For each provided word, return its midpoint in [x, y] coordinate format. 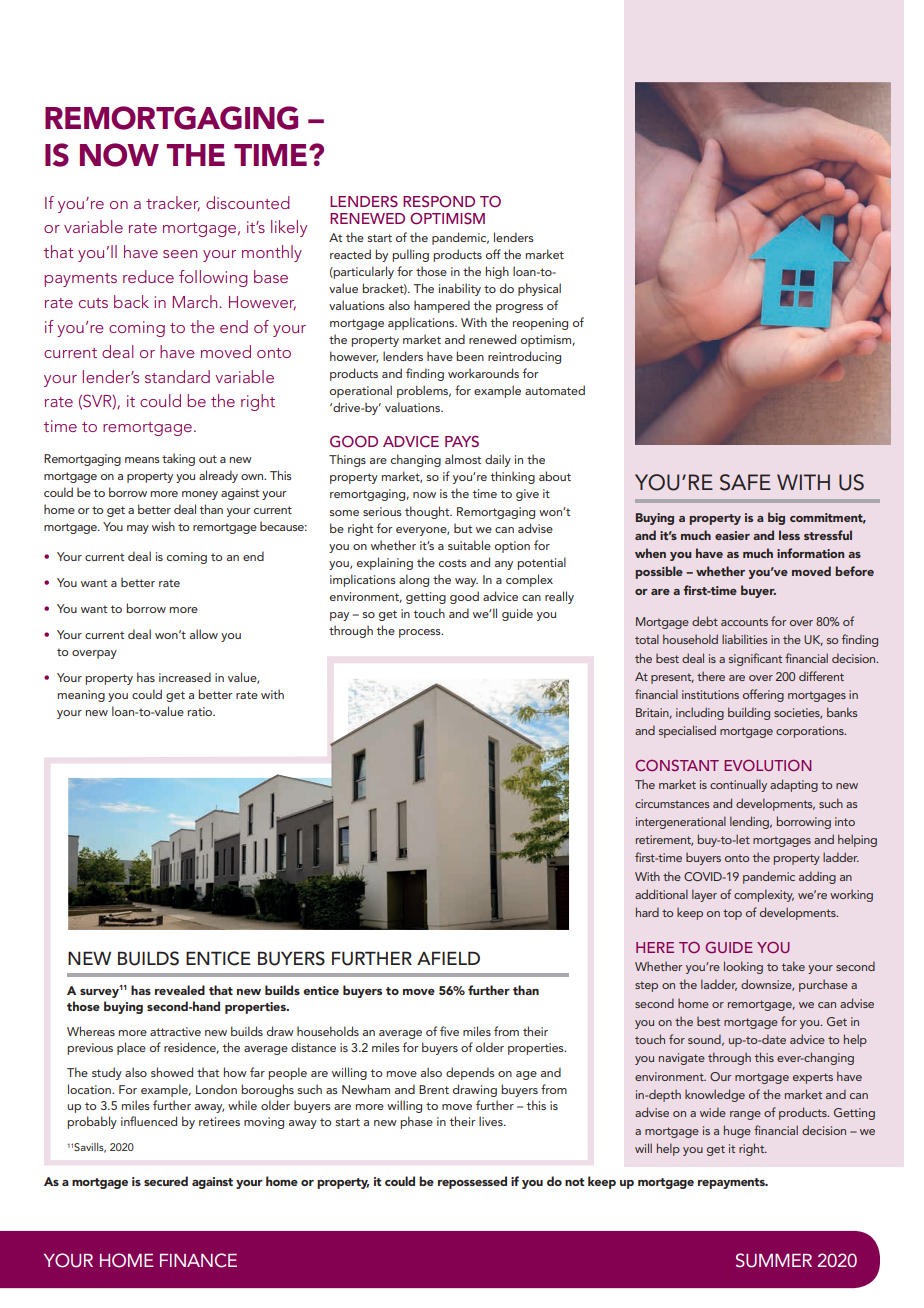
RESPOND [439, 201]
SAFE [745, 482]
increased [185, 677]
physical [539, 289]
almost [463, 459]
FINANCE [198, 1260]
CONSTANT [677, 765]
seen [180, 254]
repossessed [472, 1182]
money [200, 495]
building [749, 713]
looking [743, 967]
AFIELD [448, 958]
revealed [180, 990]
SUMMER [774, 1260]
